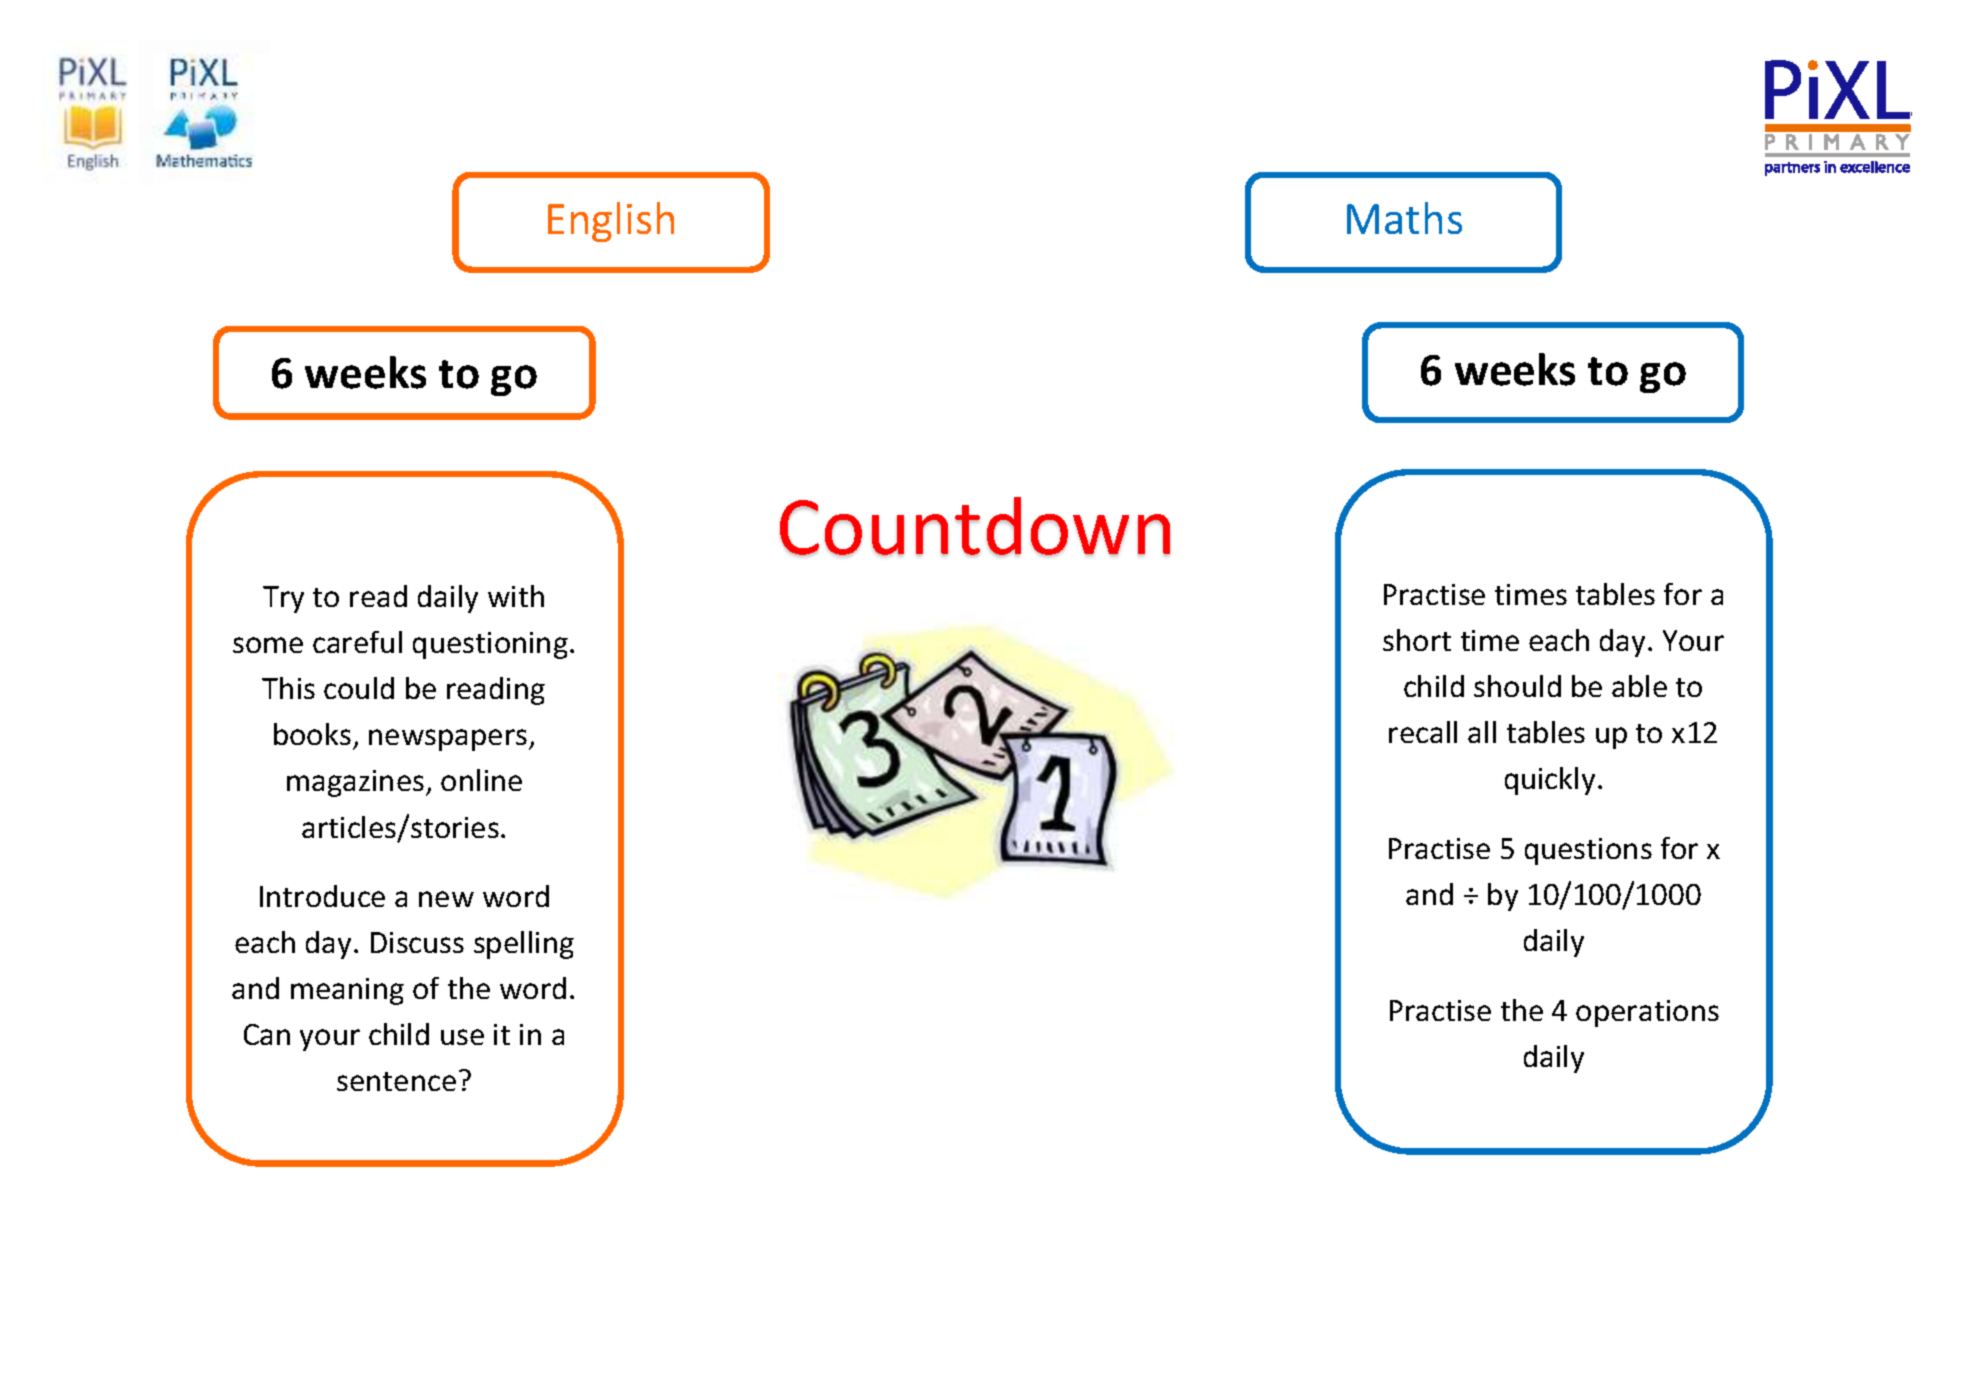  What do you see at coordinates (1404, 218) in the image?
I see `Maths` at bounding box center [1404, 218].
